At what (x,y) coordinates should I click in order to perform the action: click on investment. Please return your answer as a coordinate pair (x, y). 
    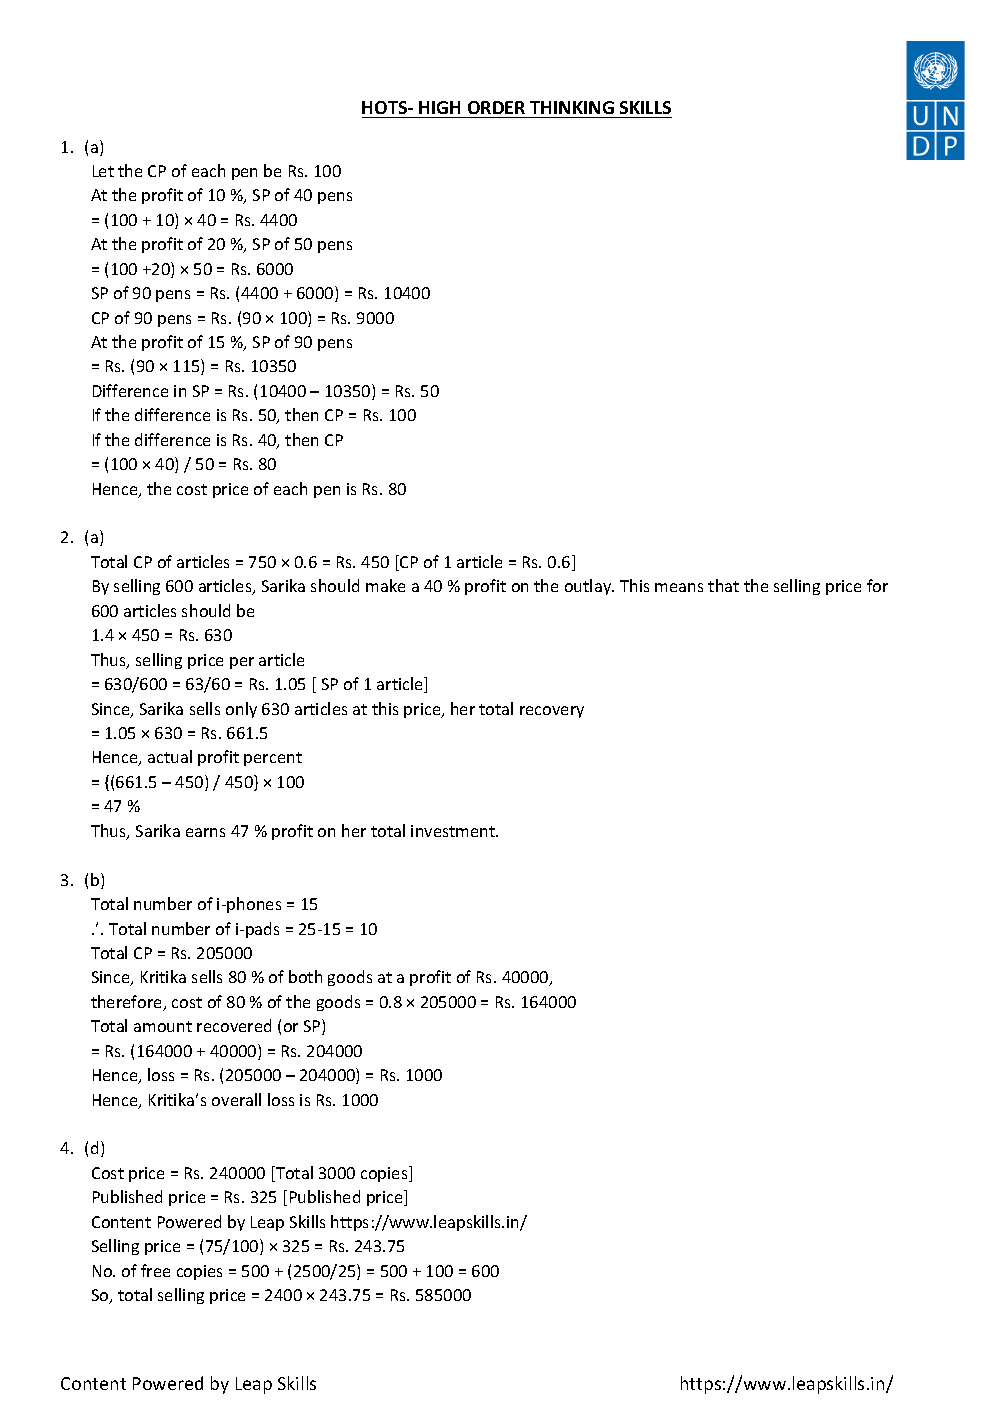
    Looking at the image, I should click on (454, 831).
